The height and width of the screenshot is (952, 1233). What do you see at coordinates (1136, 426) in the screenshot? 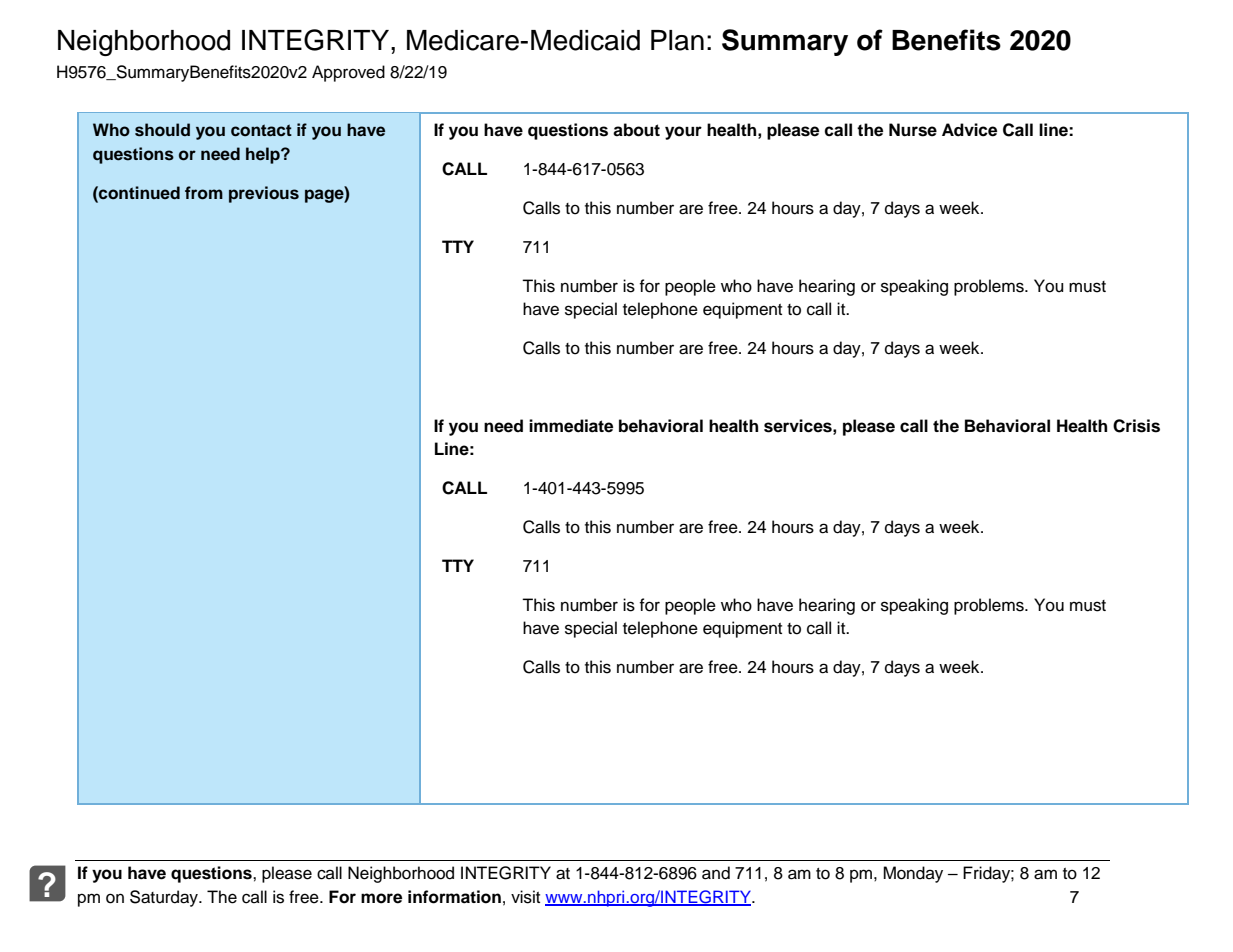
I see `Crisis` at bounding box center [1136, 426].
